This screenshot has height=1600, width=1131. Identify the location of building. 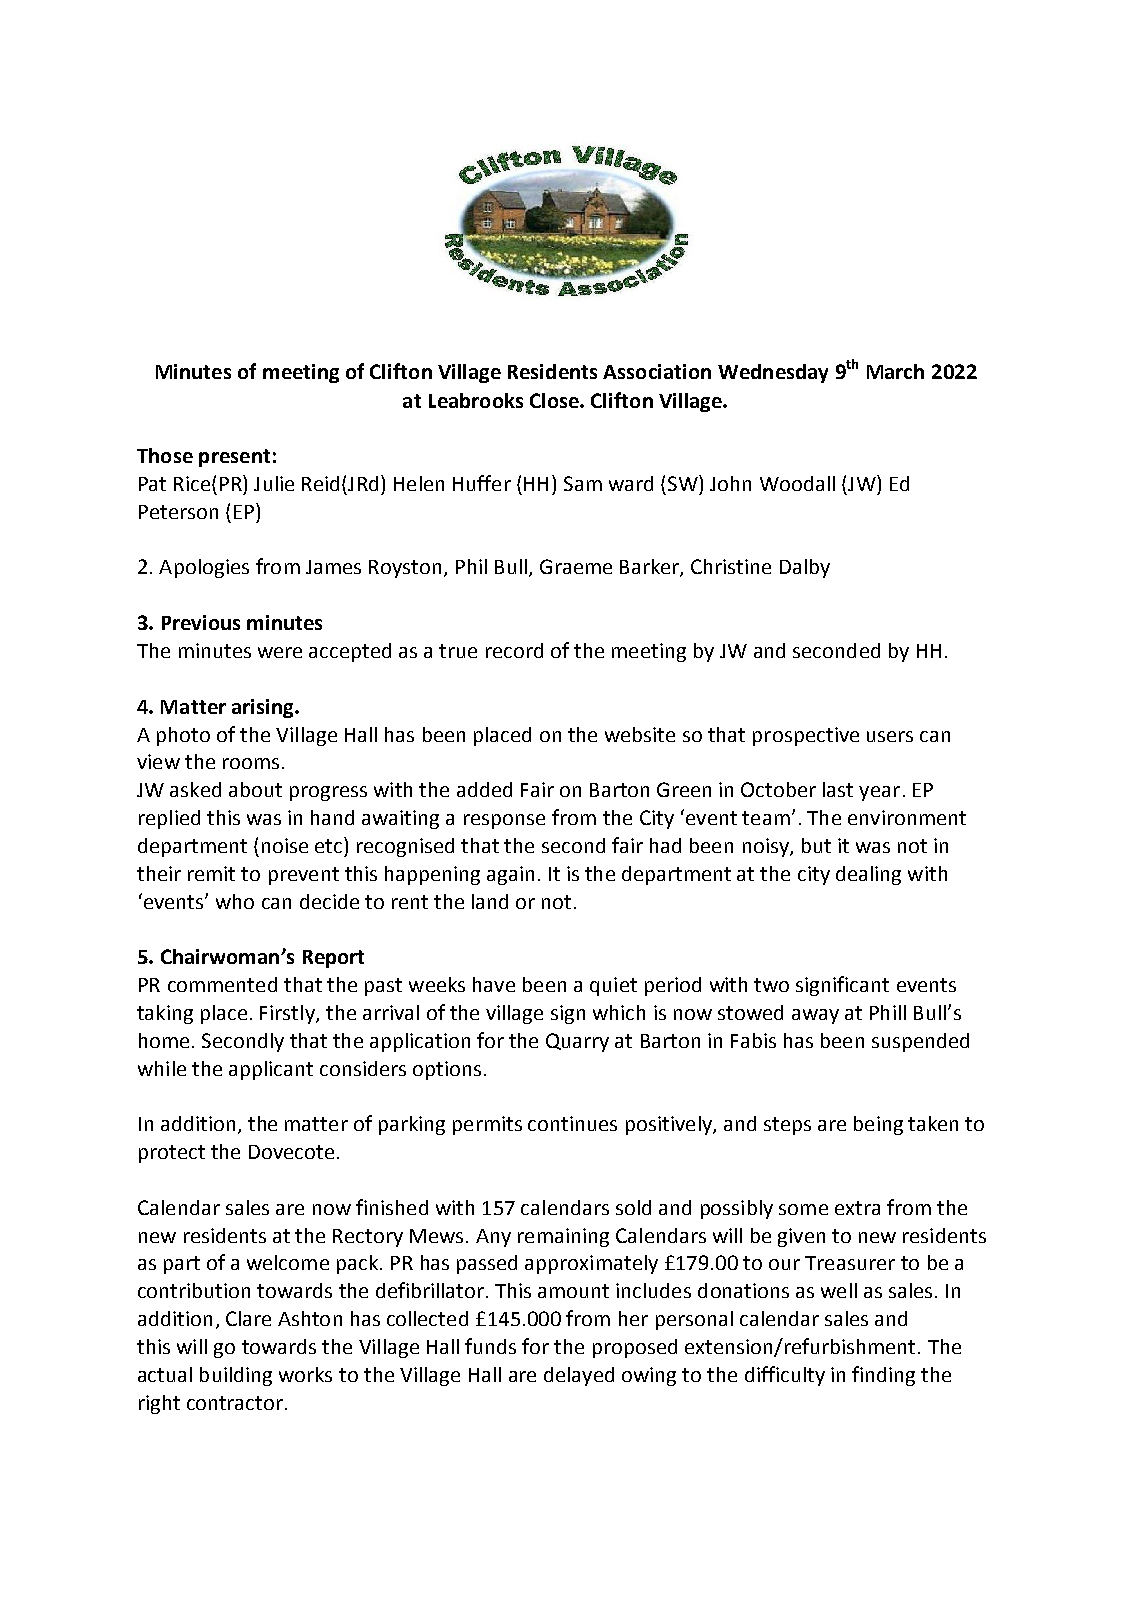
(236, 1376).
